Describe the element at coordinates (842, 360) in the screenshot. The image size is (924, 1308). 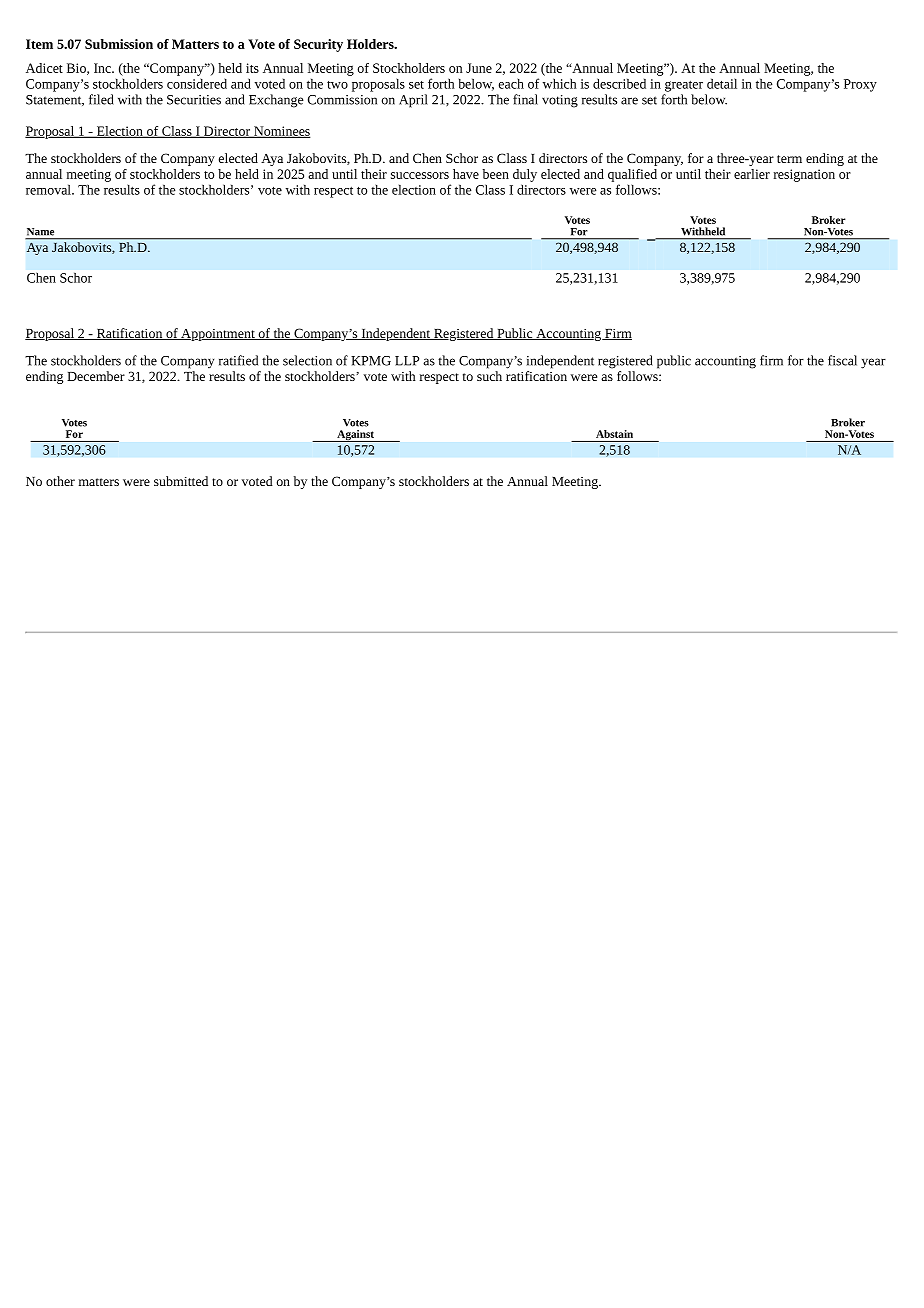
I see `fiscal` at that location.
